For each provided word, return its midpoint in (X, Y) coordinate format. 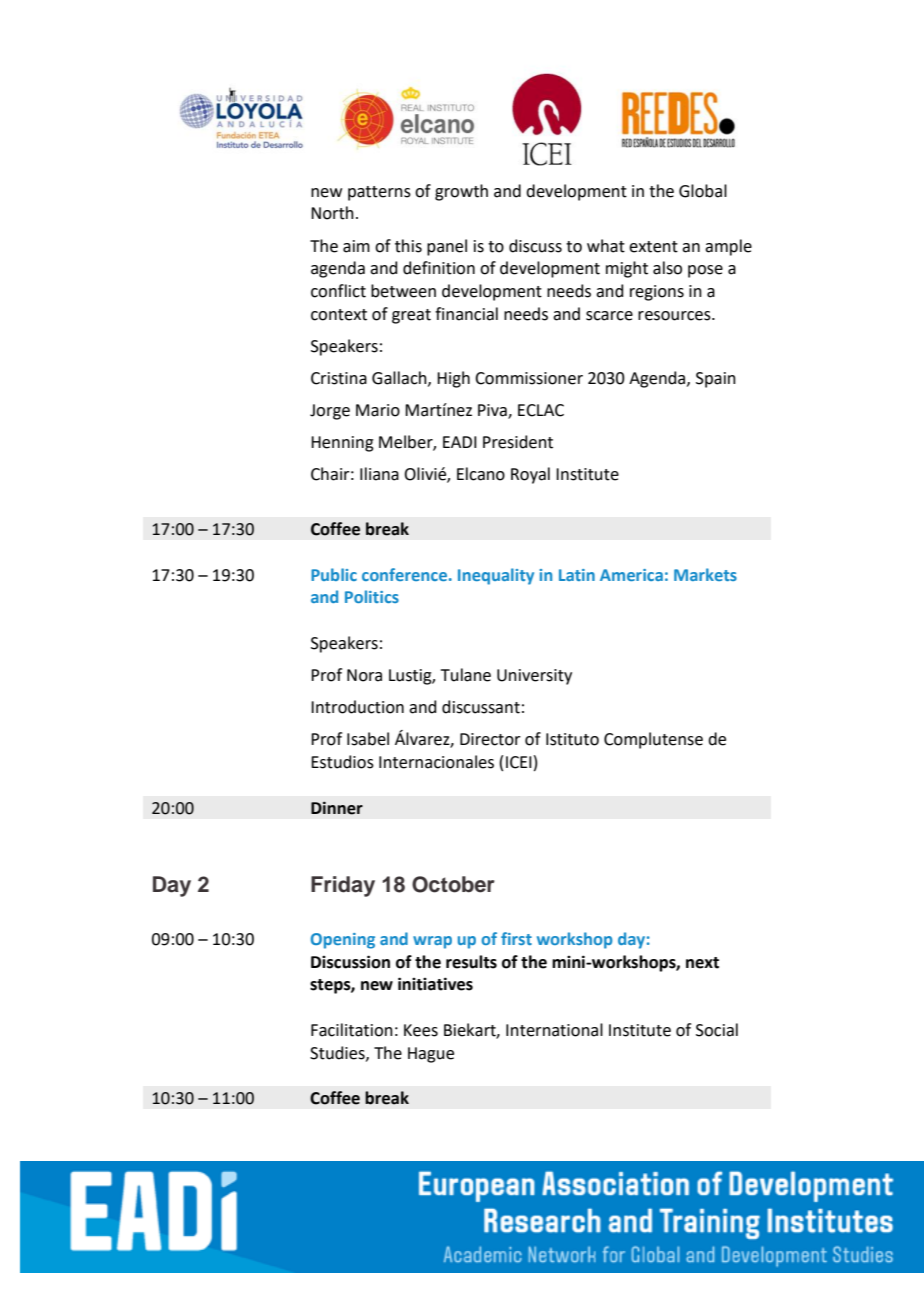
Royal (530, 475)
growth (461, 192)
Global (703, 191)
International (554, 1030)
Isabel (368, 739)
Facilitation (352, 1030)
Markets (705, 574)
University (534, 677)
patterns (379, 193)
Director (490, 739)
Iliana (379, 474)
